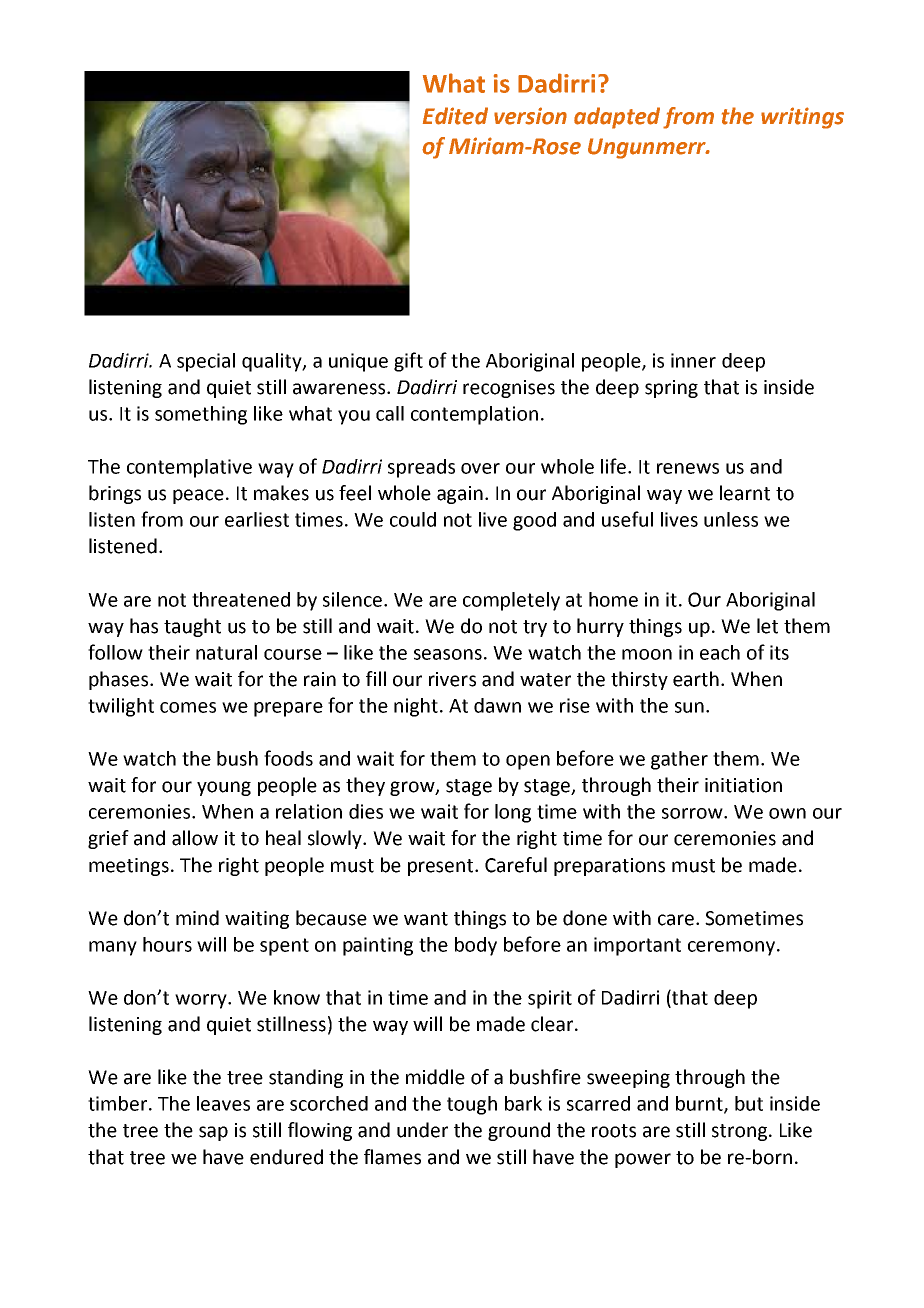  I want to click on Edited, so click(455, 116).
